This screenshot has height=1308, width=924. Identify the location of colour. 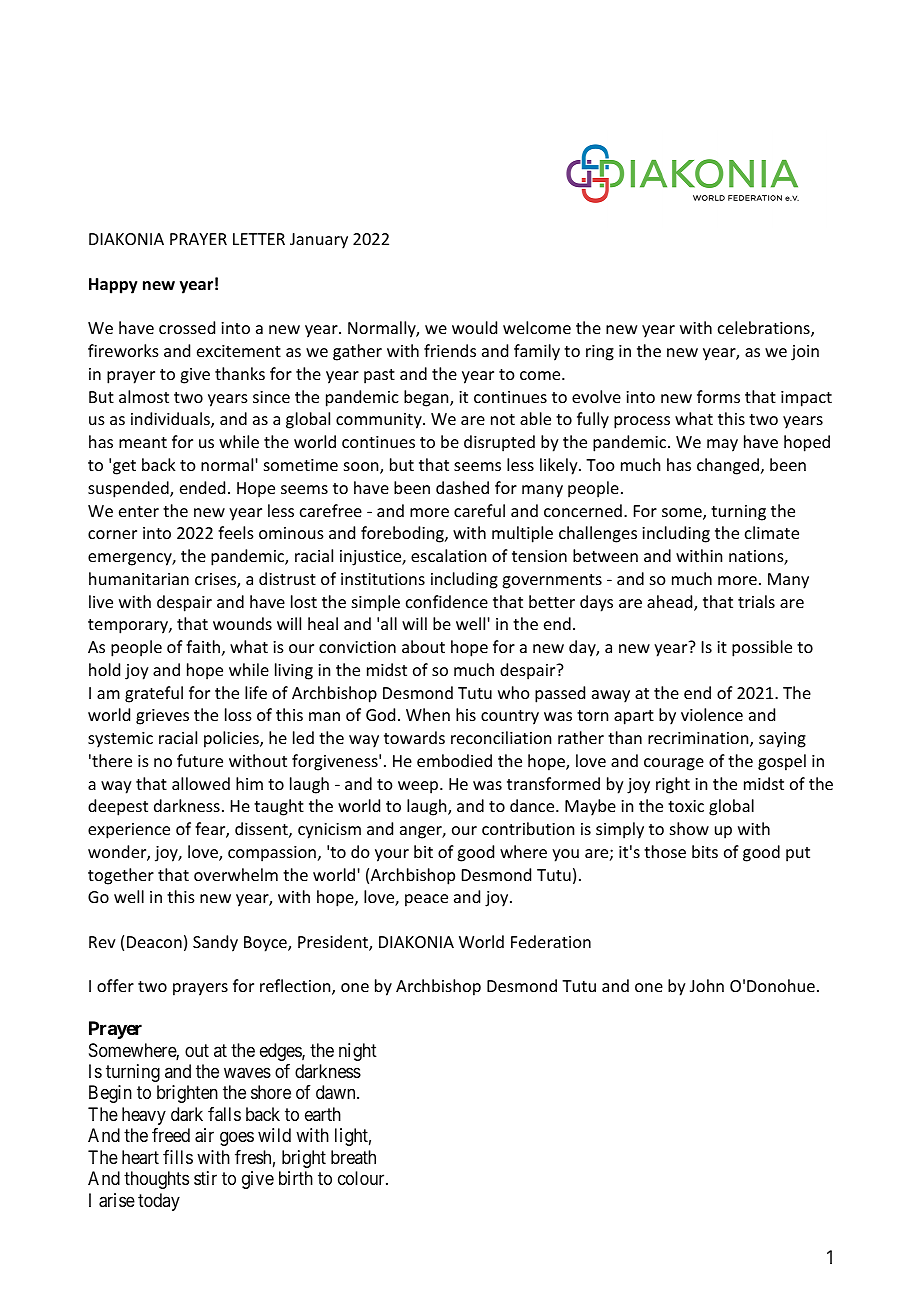
(362, 1178).
